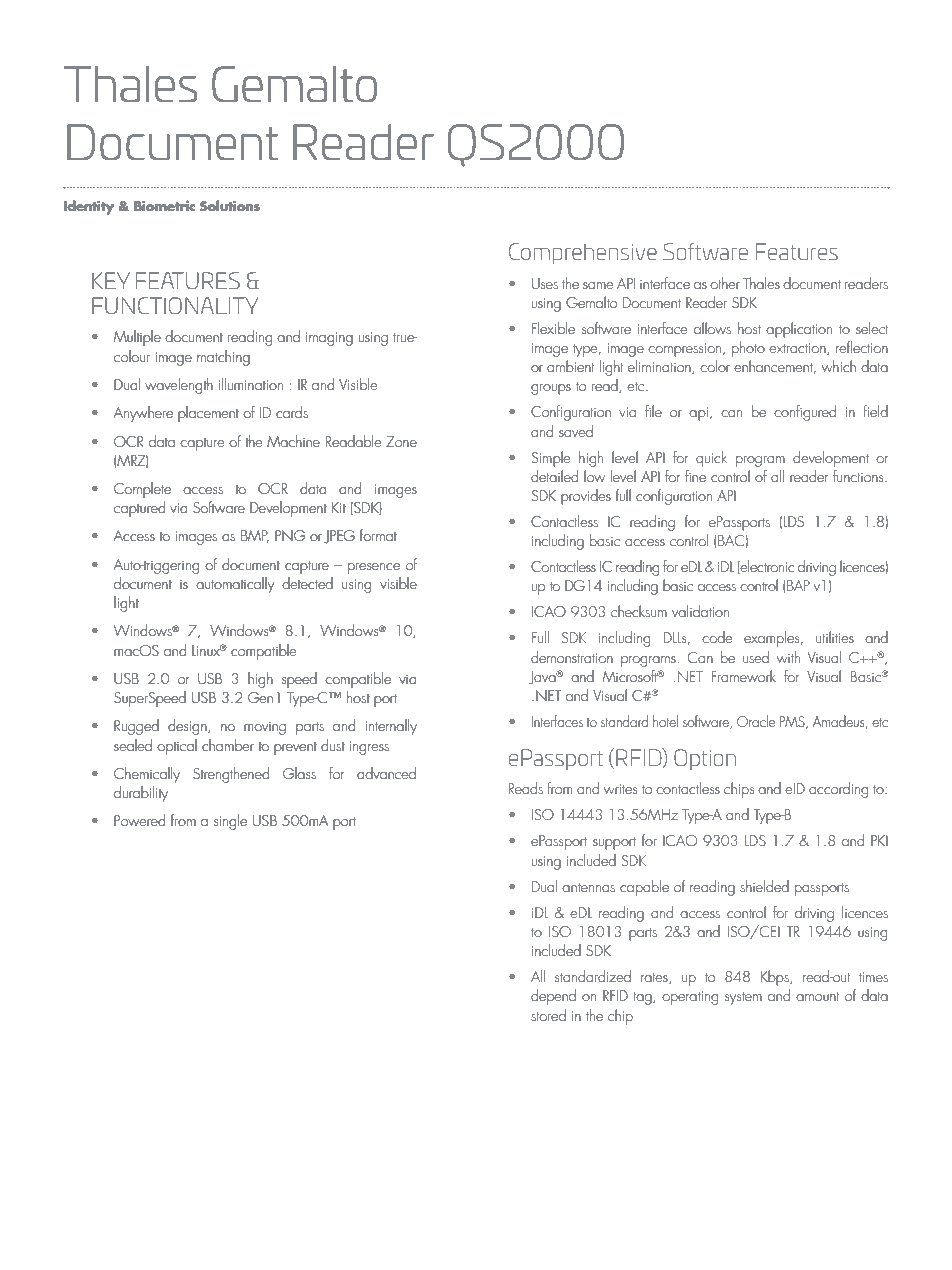 This page has height=1270, width=952. What do you see at coordinates (230, 822) in the page?
I see `single` at bounding box center [230, 822].
